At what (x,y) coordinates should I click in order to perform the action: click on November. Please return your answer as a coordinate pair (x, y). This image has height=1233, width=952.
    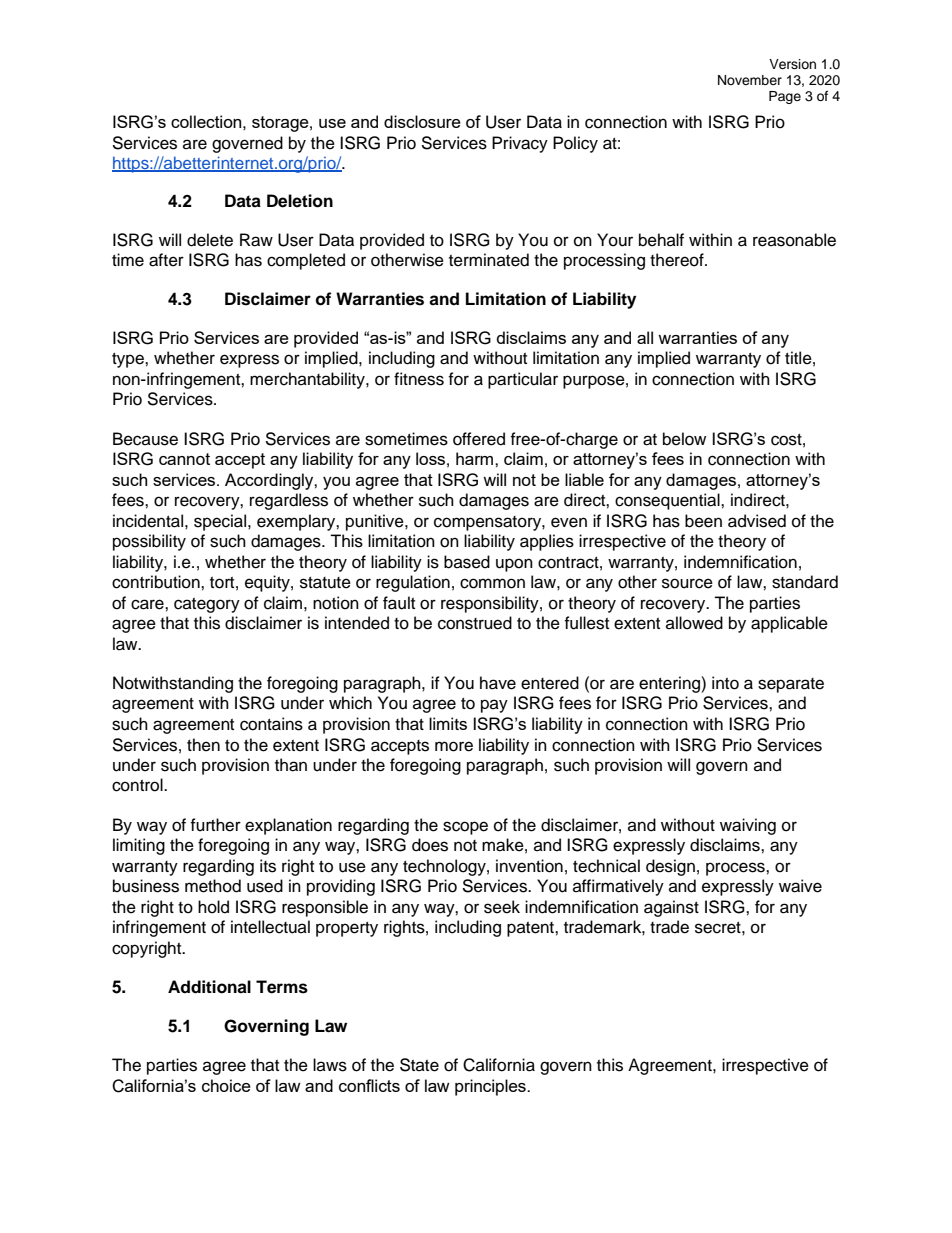
    Looking at the image, I should click on (750, 80).
